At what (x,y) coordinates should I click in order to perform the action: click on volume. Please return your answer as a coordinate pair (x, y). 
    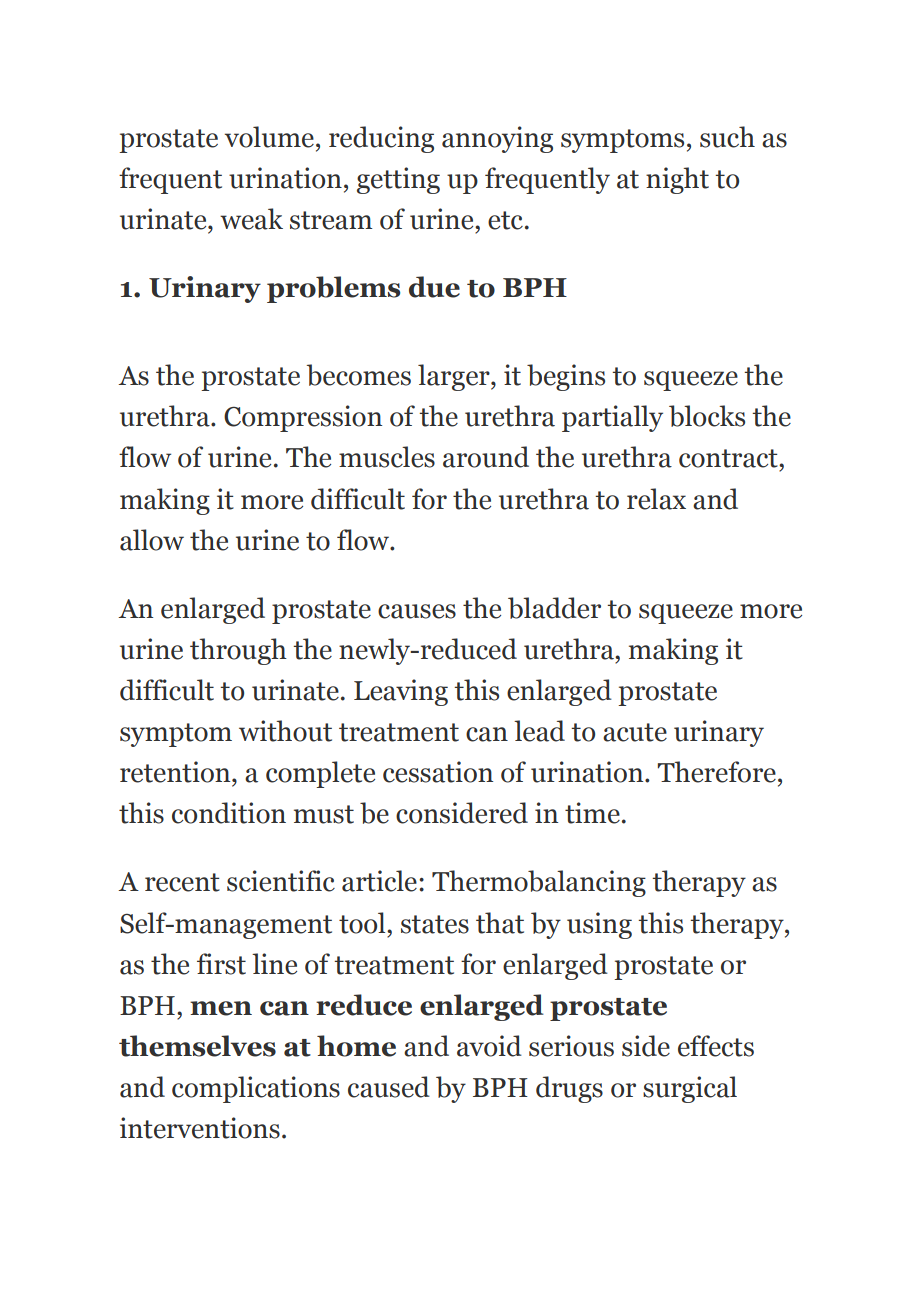
    Looking at the image, I should click on (269, 137).
